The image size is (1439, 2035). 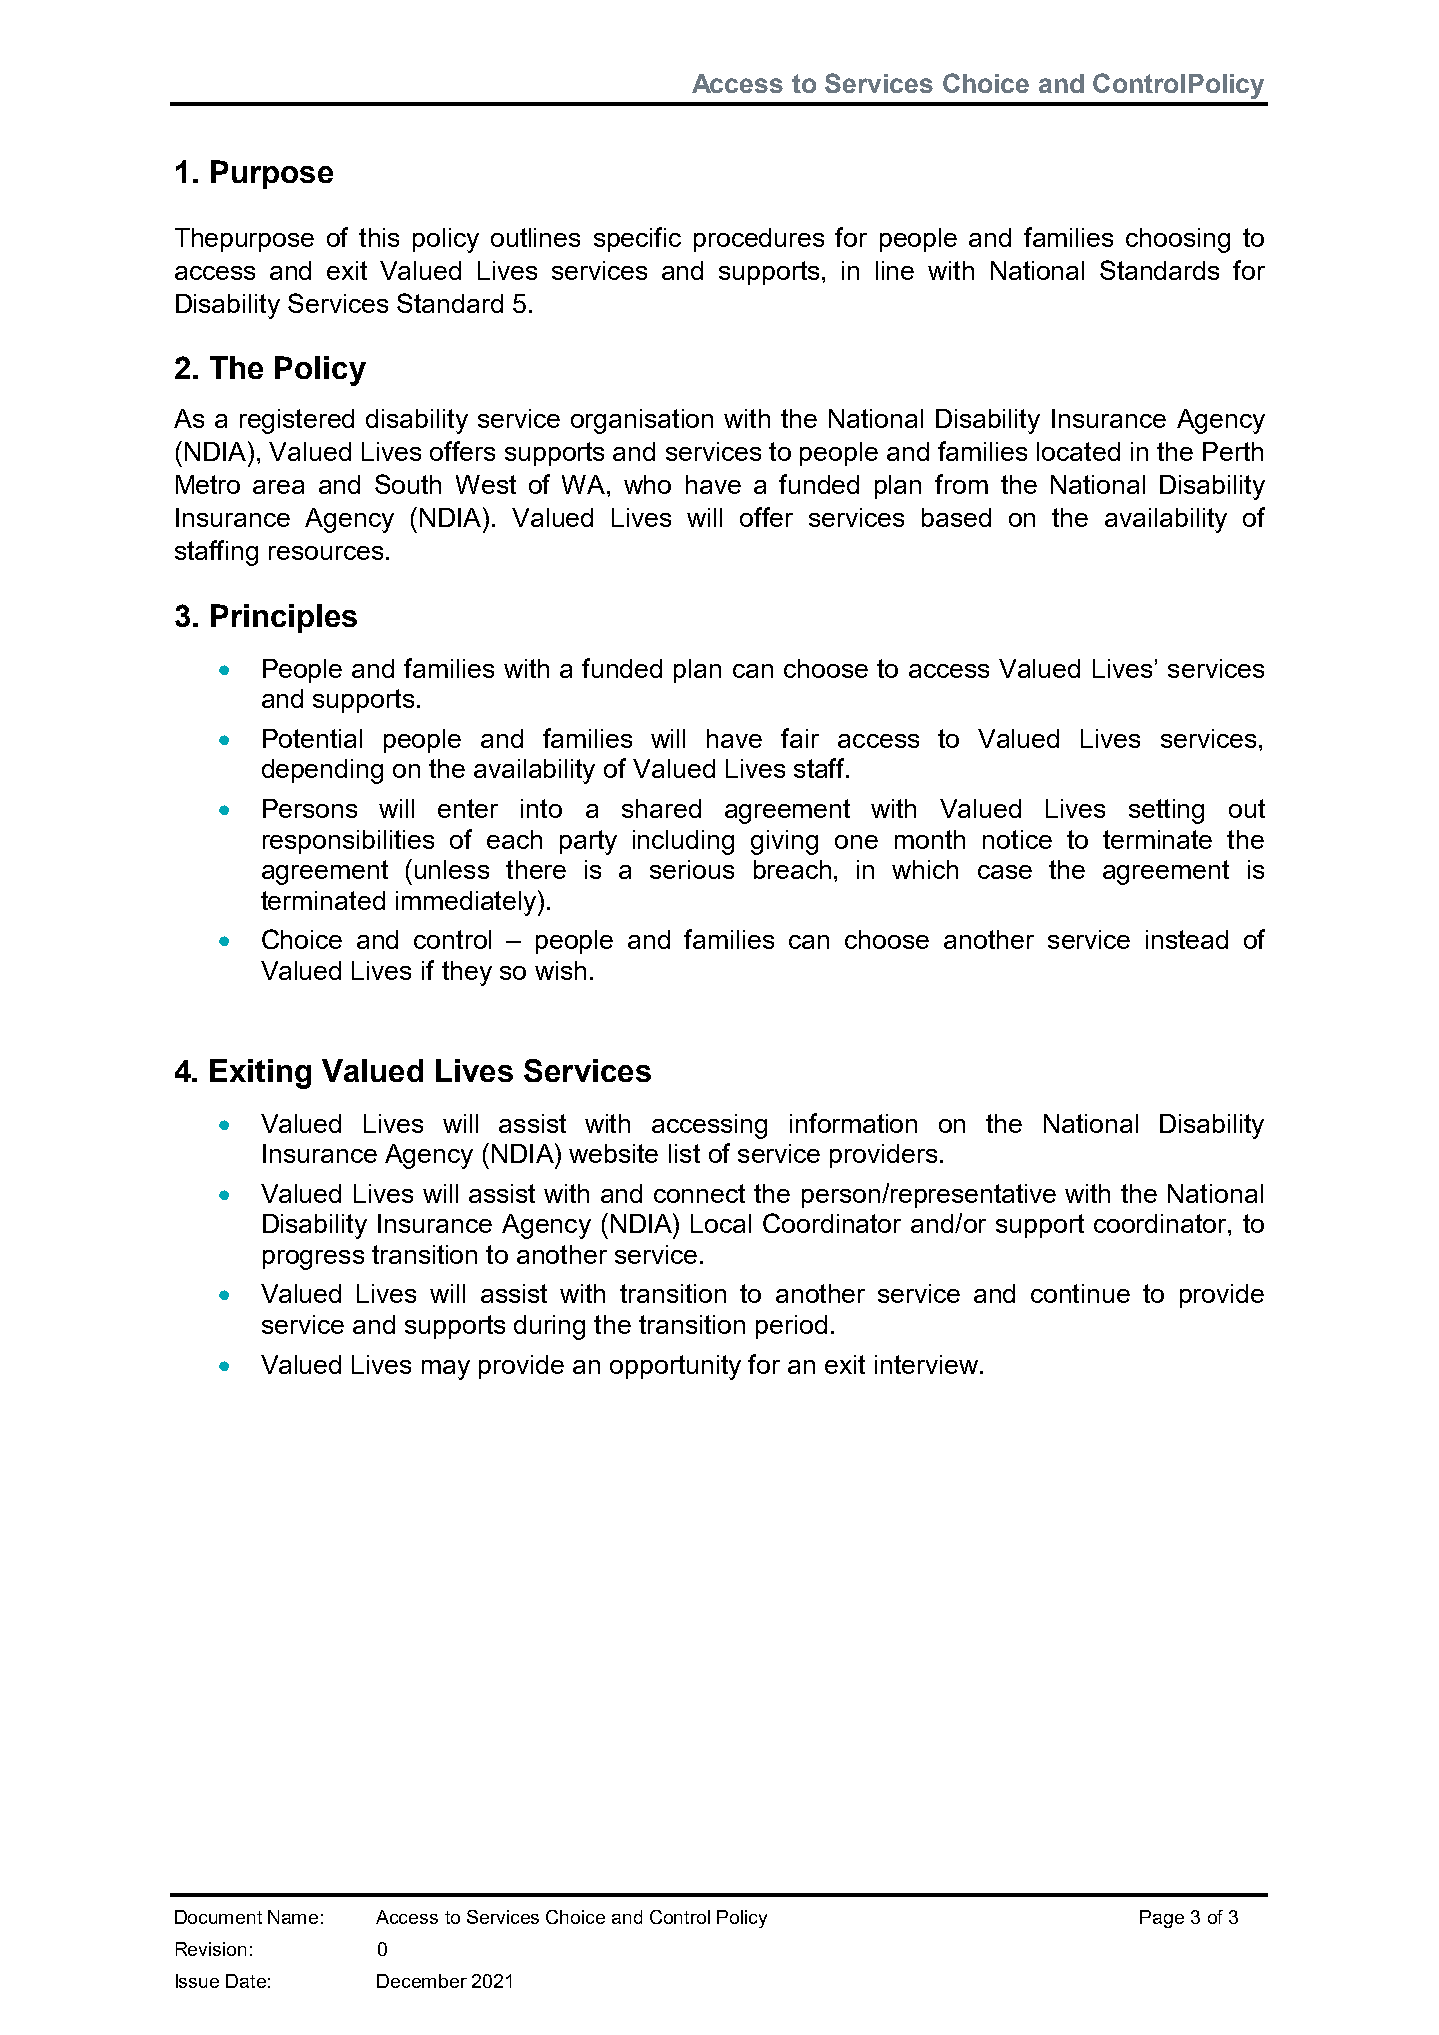 I want to click on procedures, so click(x=759, y=240).
